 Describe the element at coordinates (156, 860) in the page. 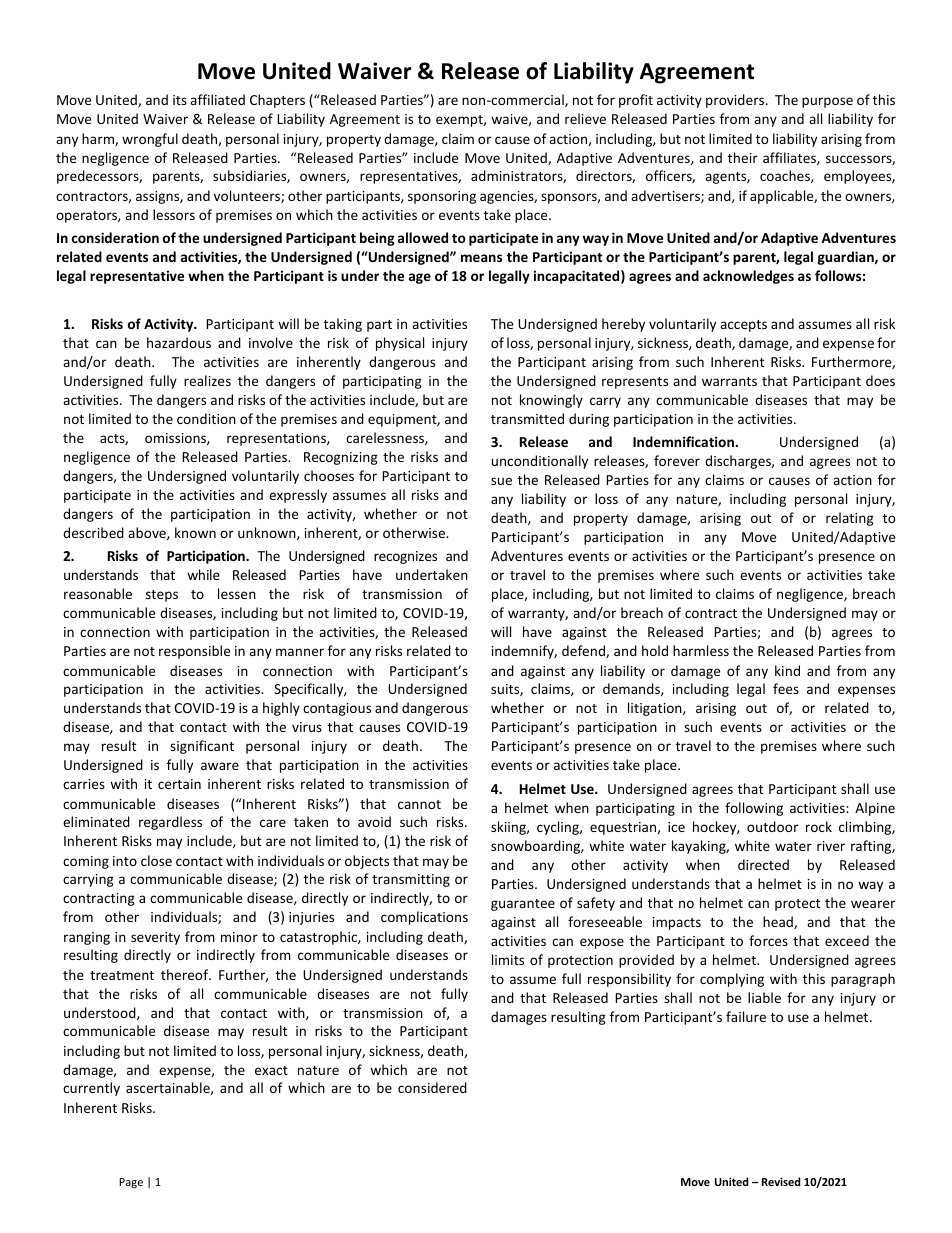

I see `close` at that location.
